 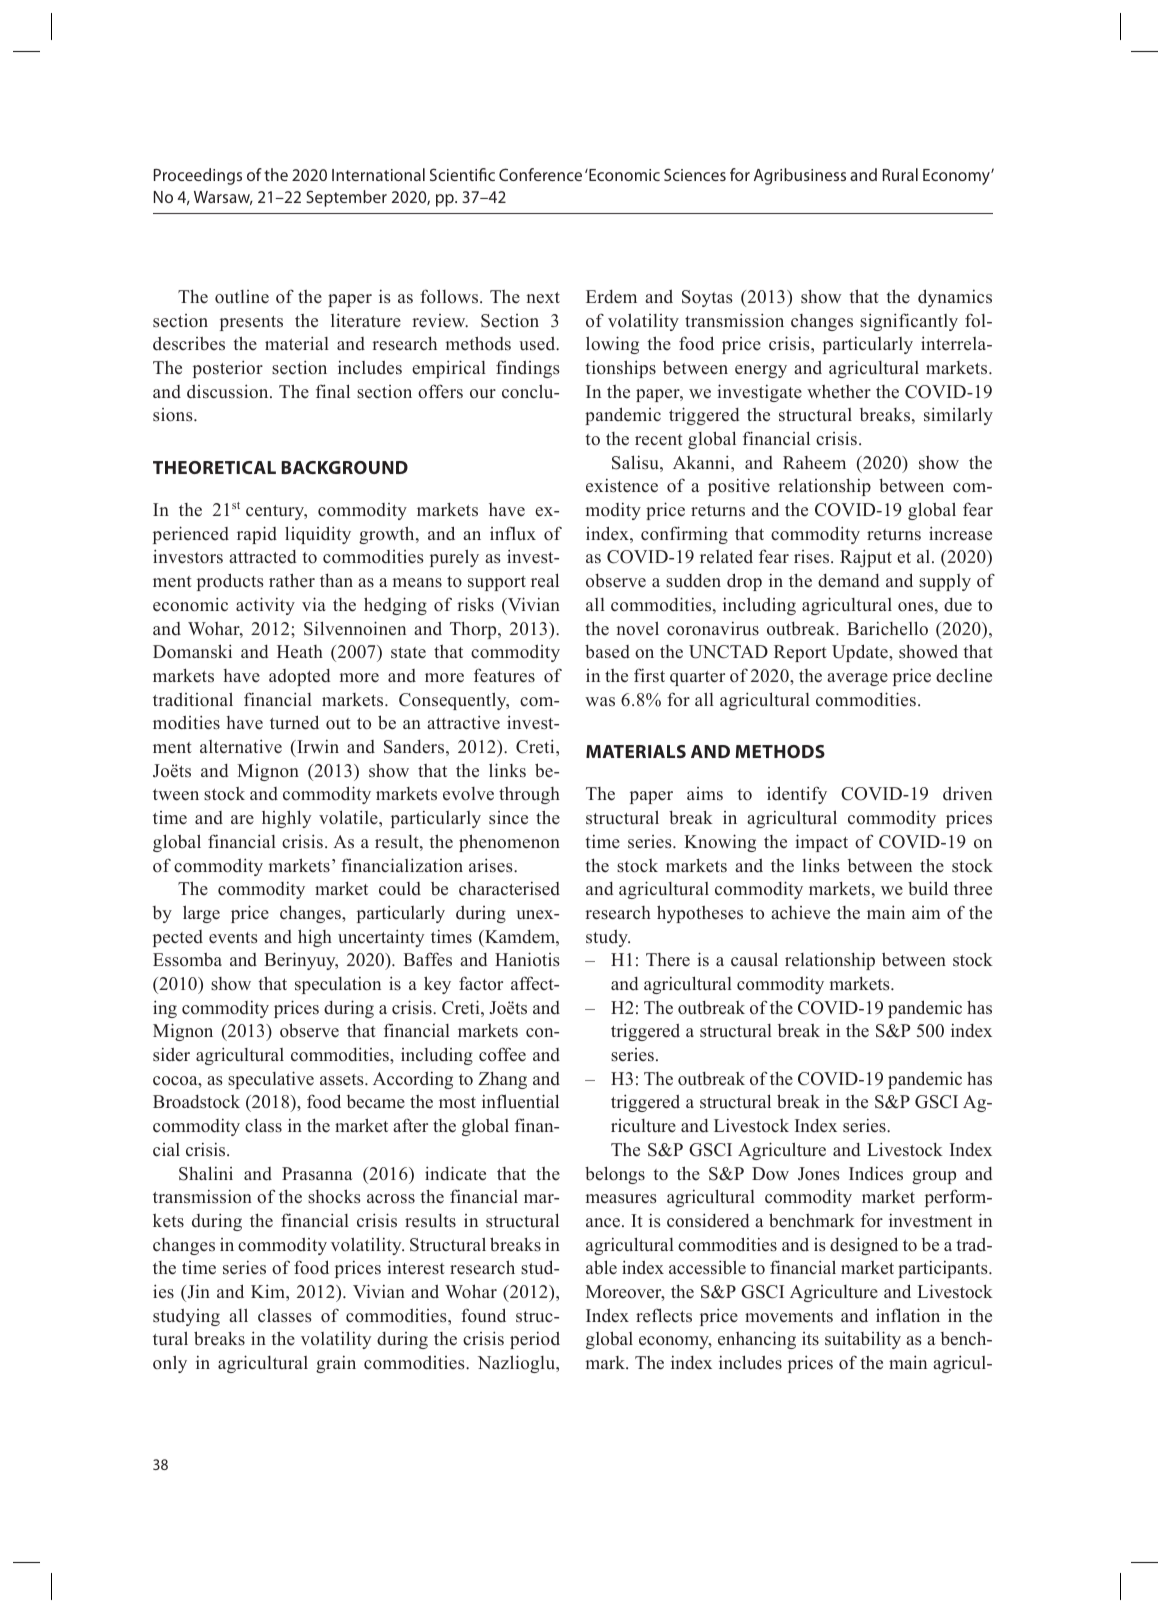 I want to click on through, so click(x=529, y=795).
